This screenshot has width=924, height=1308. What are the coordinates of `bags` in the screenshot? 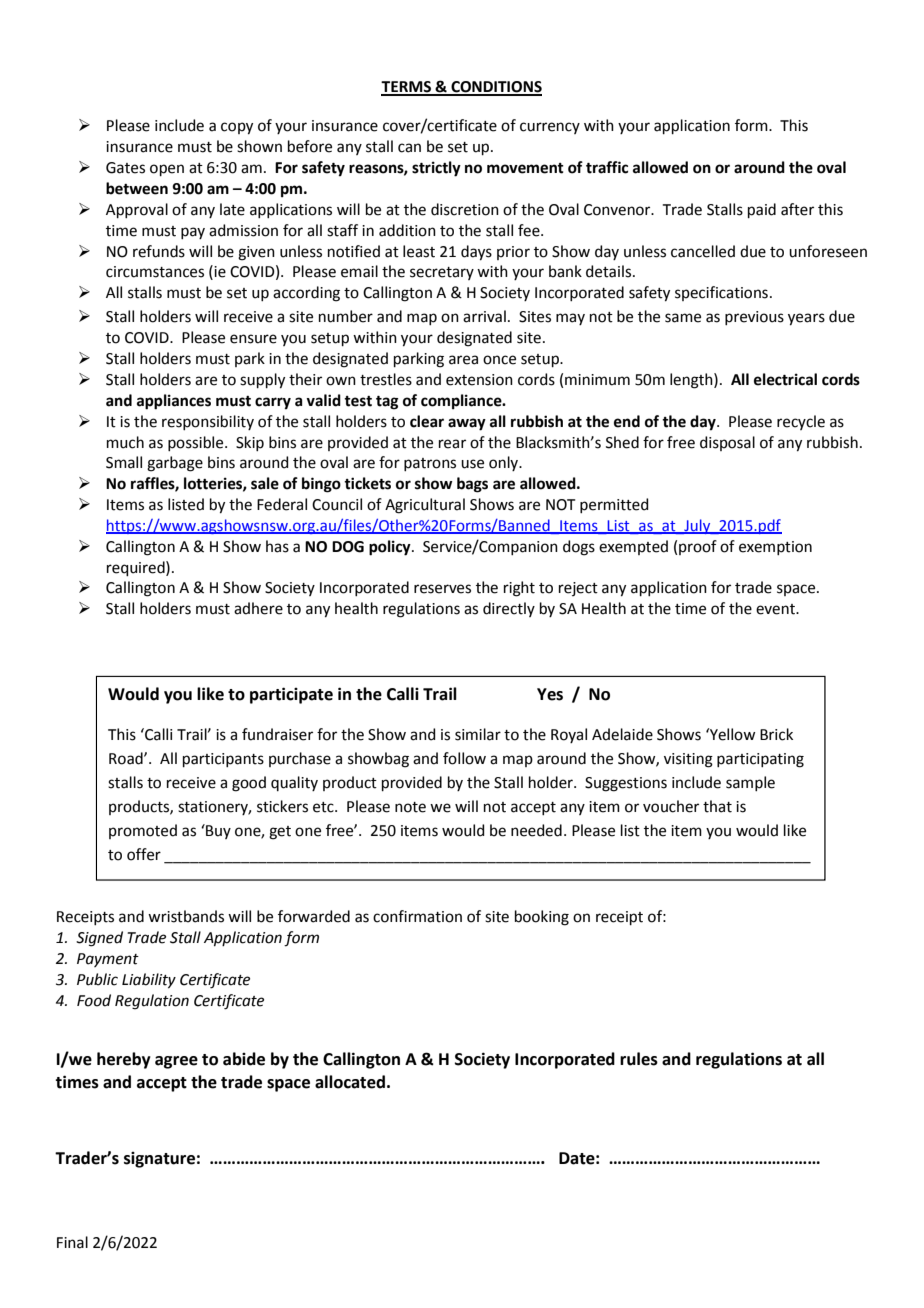 It's located at (472, 485).
